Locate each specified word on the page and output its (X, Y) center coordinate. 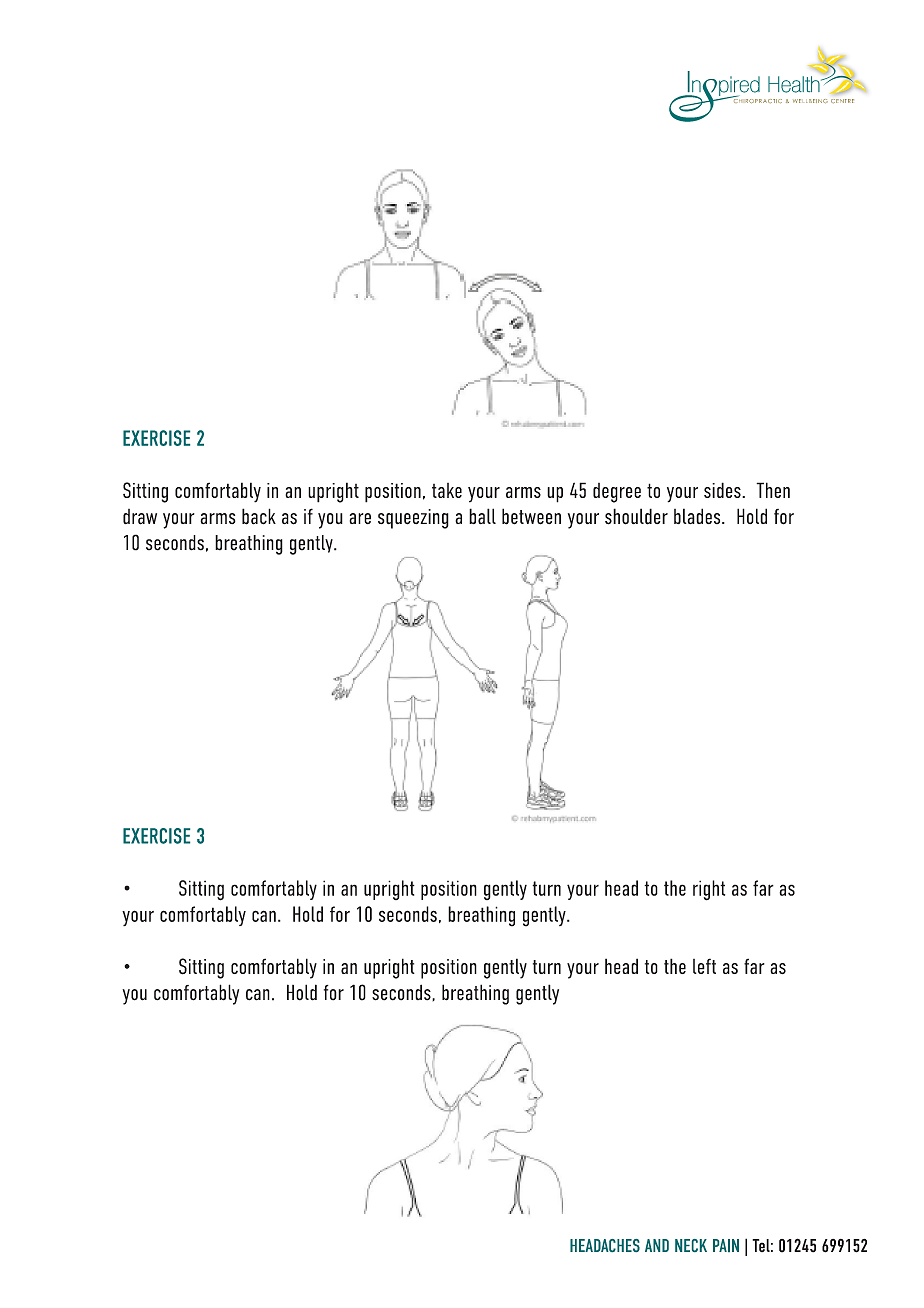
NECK (691, 1245)
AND (657, 1245)
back (259, 516)
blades (698, 516)
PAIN (726, 1245)
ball (482, 516)
